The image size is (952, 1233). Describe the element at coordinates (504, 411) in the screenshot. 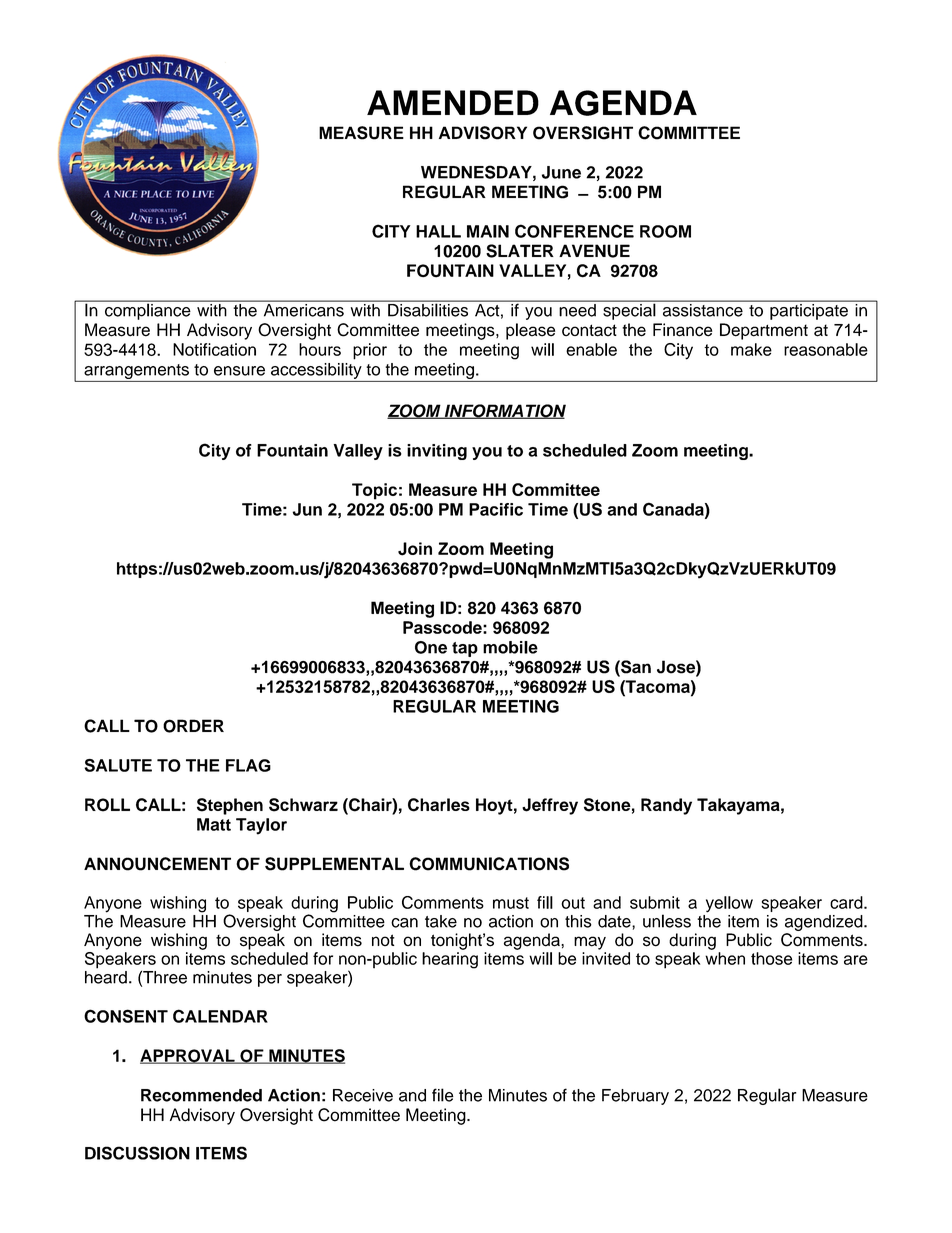

I see `INFORMATION` at that location.
